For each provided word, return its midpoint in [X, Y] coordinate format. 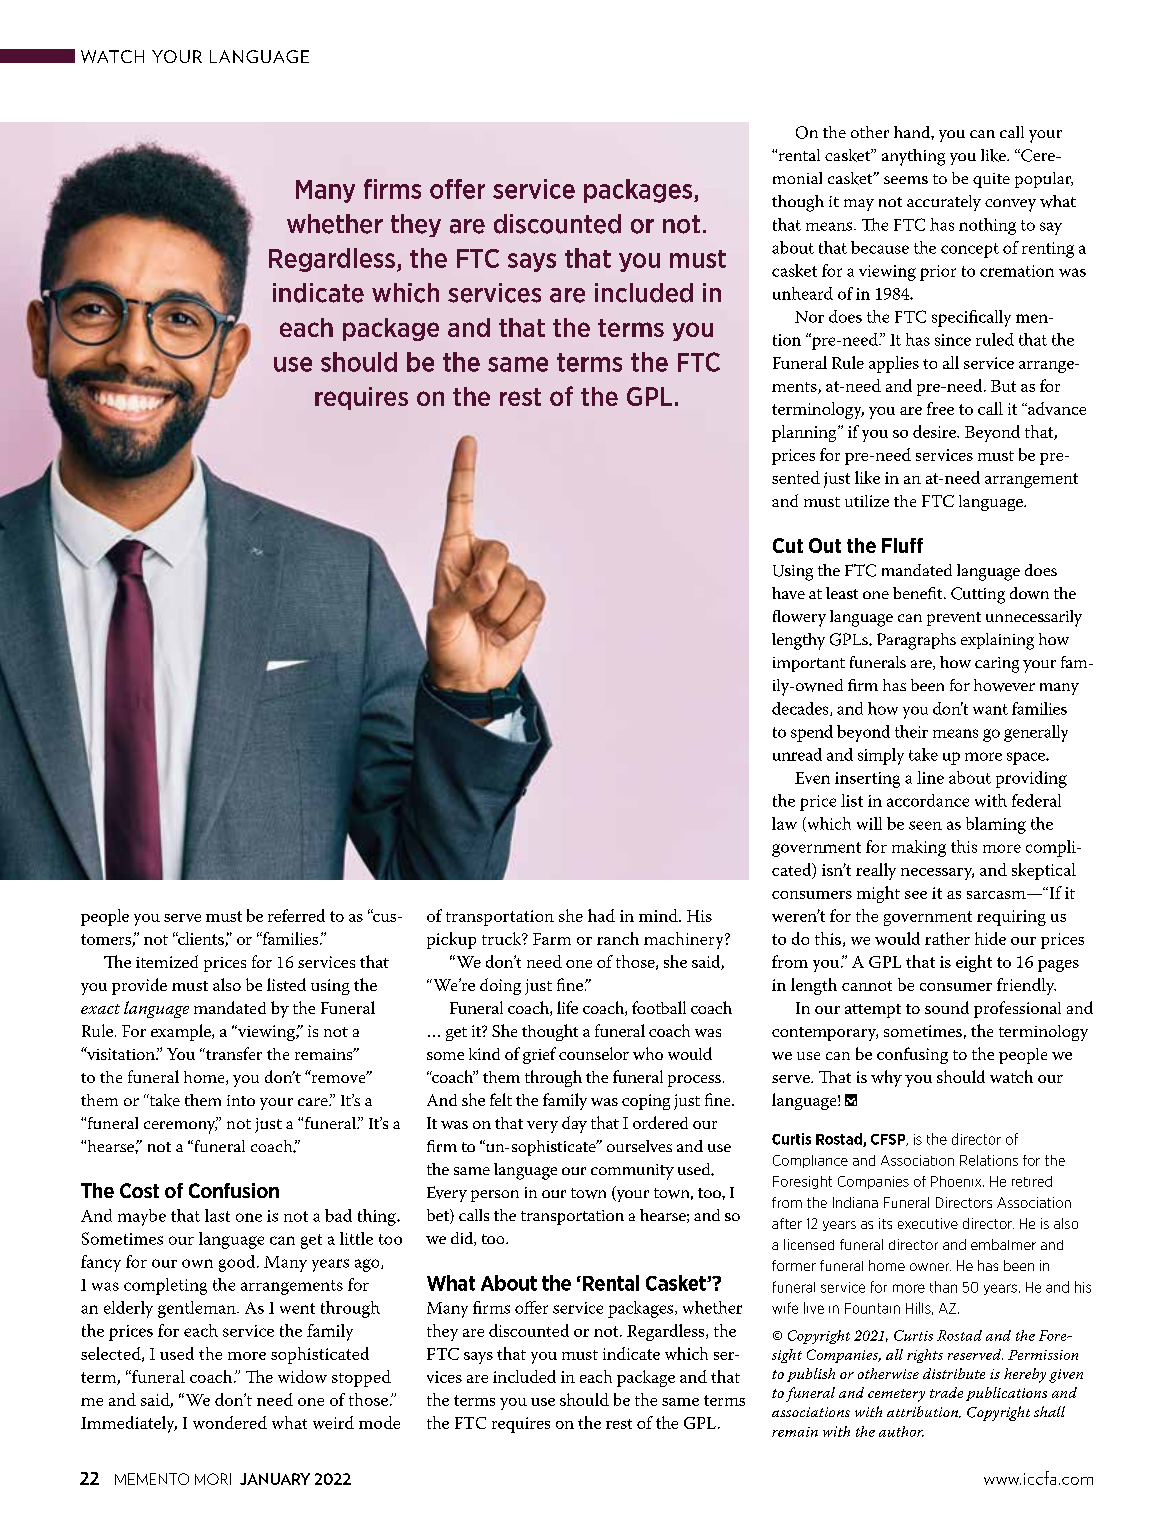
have [788, 593]
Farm [552, 939]
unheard [803, 293]
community [632, 1172]
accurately [944, 203]
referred [296, 915]
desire [935, 431]
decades [801, 709]
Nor [809, 317]
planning [805, 433]
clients [201, 939]
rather [947, 938]
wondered [230, 1422]
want [990, 709]
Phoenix [957, 1181]
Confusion [234, 1190]
